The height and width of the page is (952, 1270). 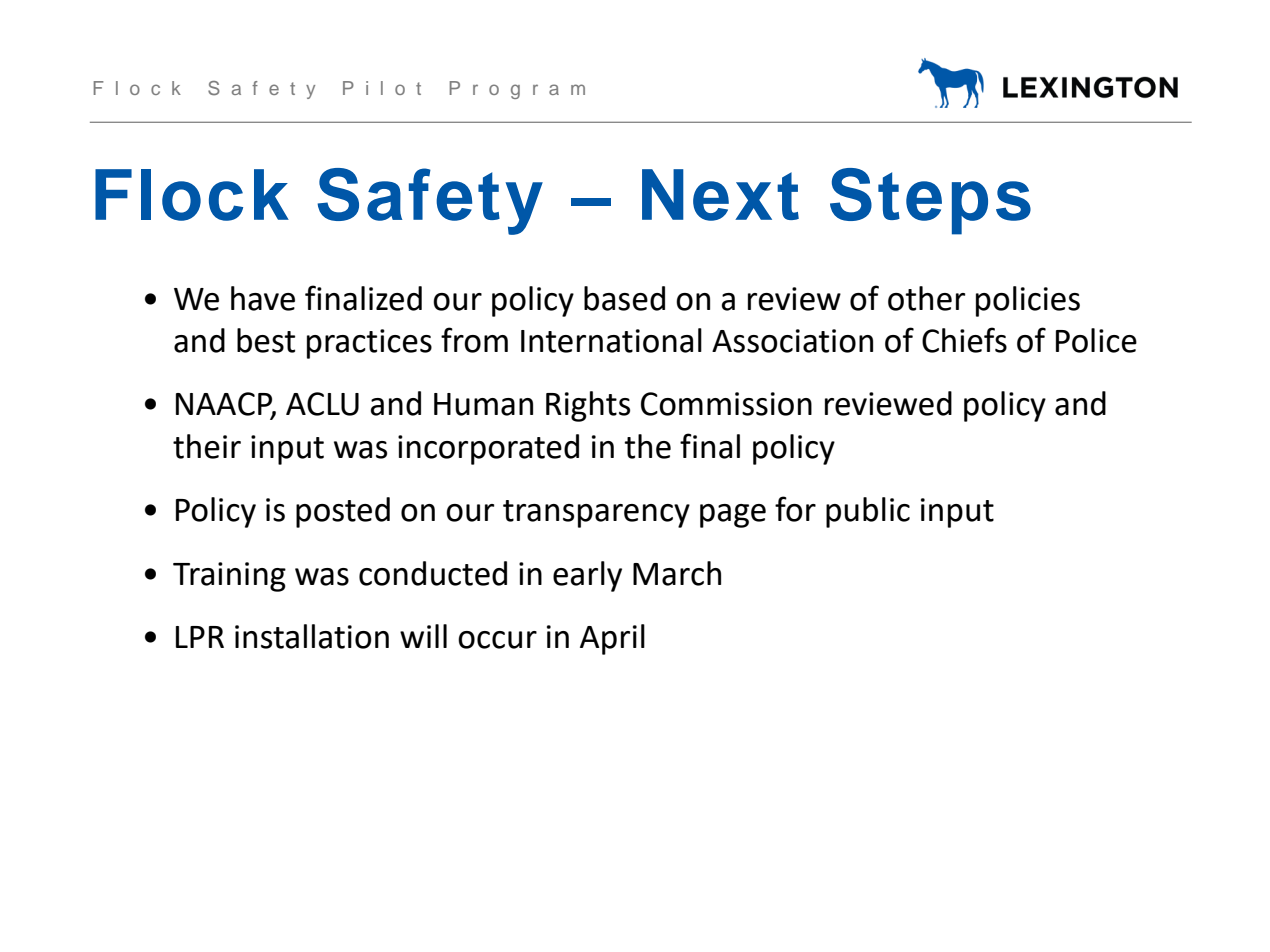 I want to click on Next, so click(x=720, y=195).
